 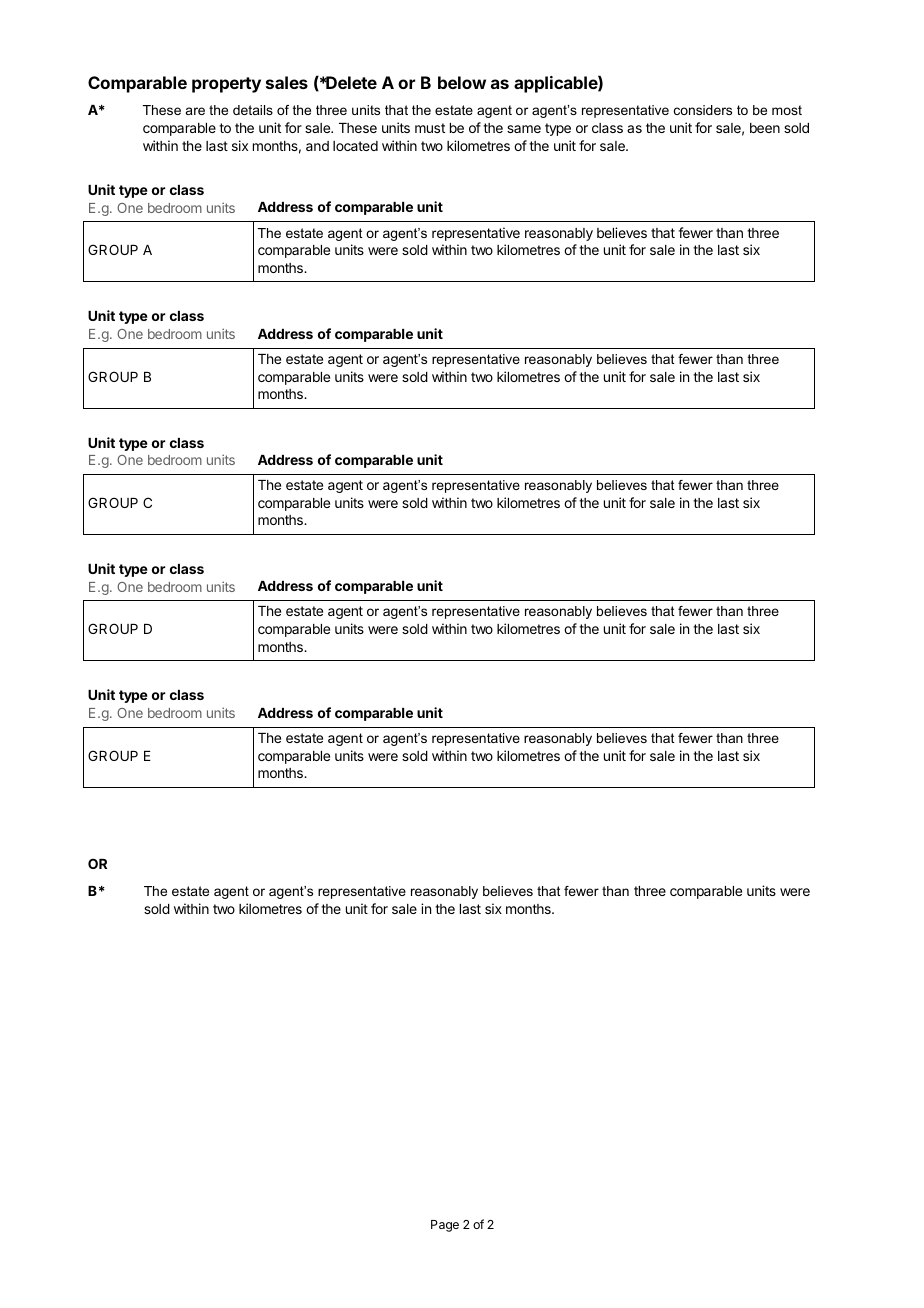 I want to click on and, so click(x=317, y=146).
